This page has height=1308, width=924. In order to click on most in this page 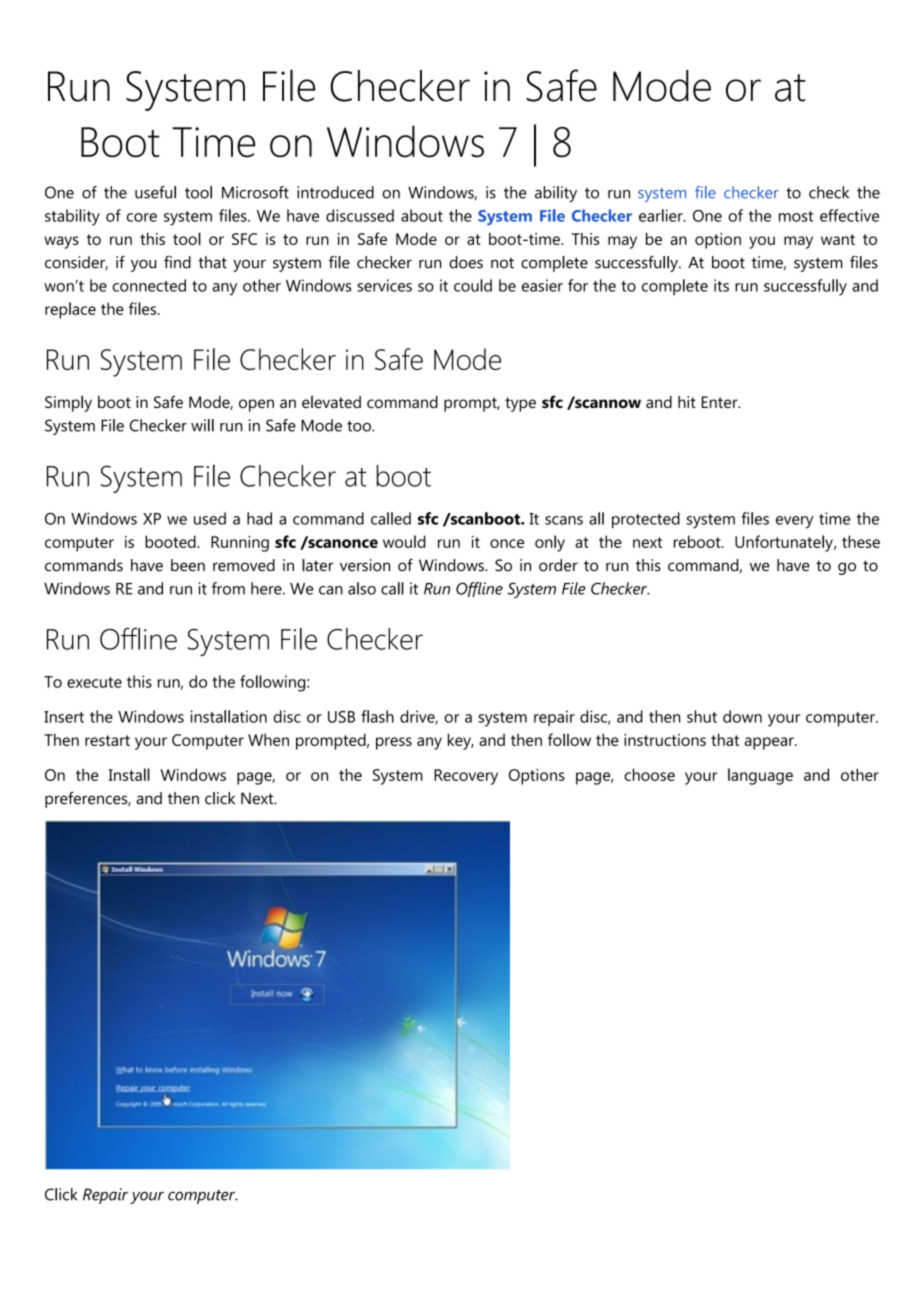, I will do `click(796, 216)`.
